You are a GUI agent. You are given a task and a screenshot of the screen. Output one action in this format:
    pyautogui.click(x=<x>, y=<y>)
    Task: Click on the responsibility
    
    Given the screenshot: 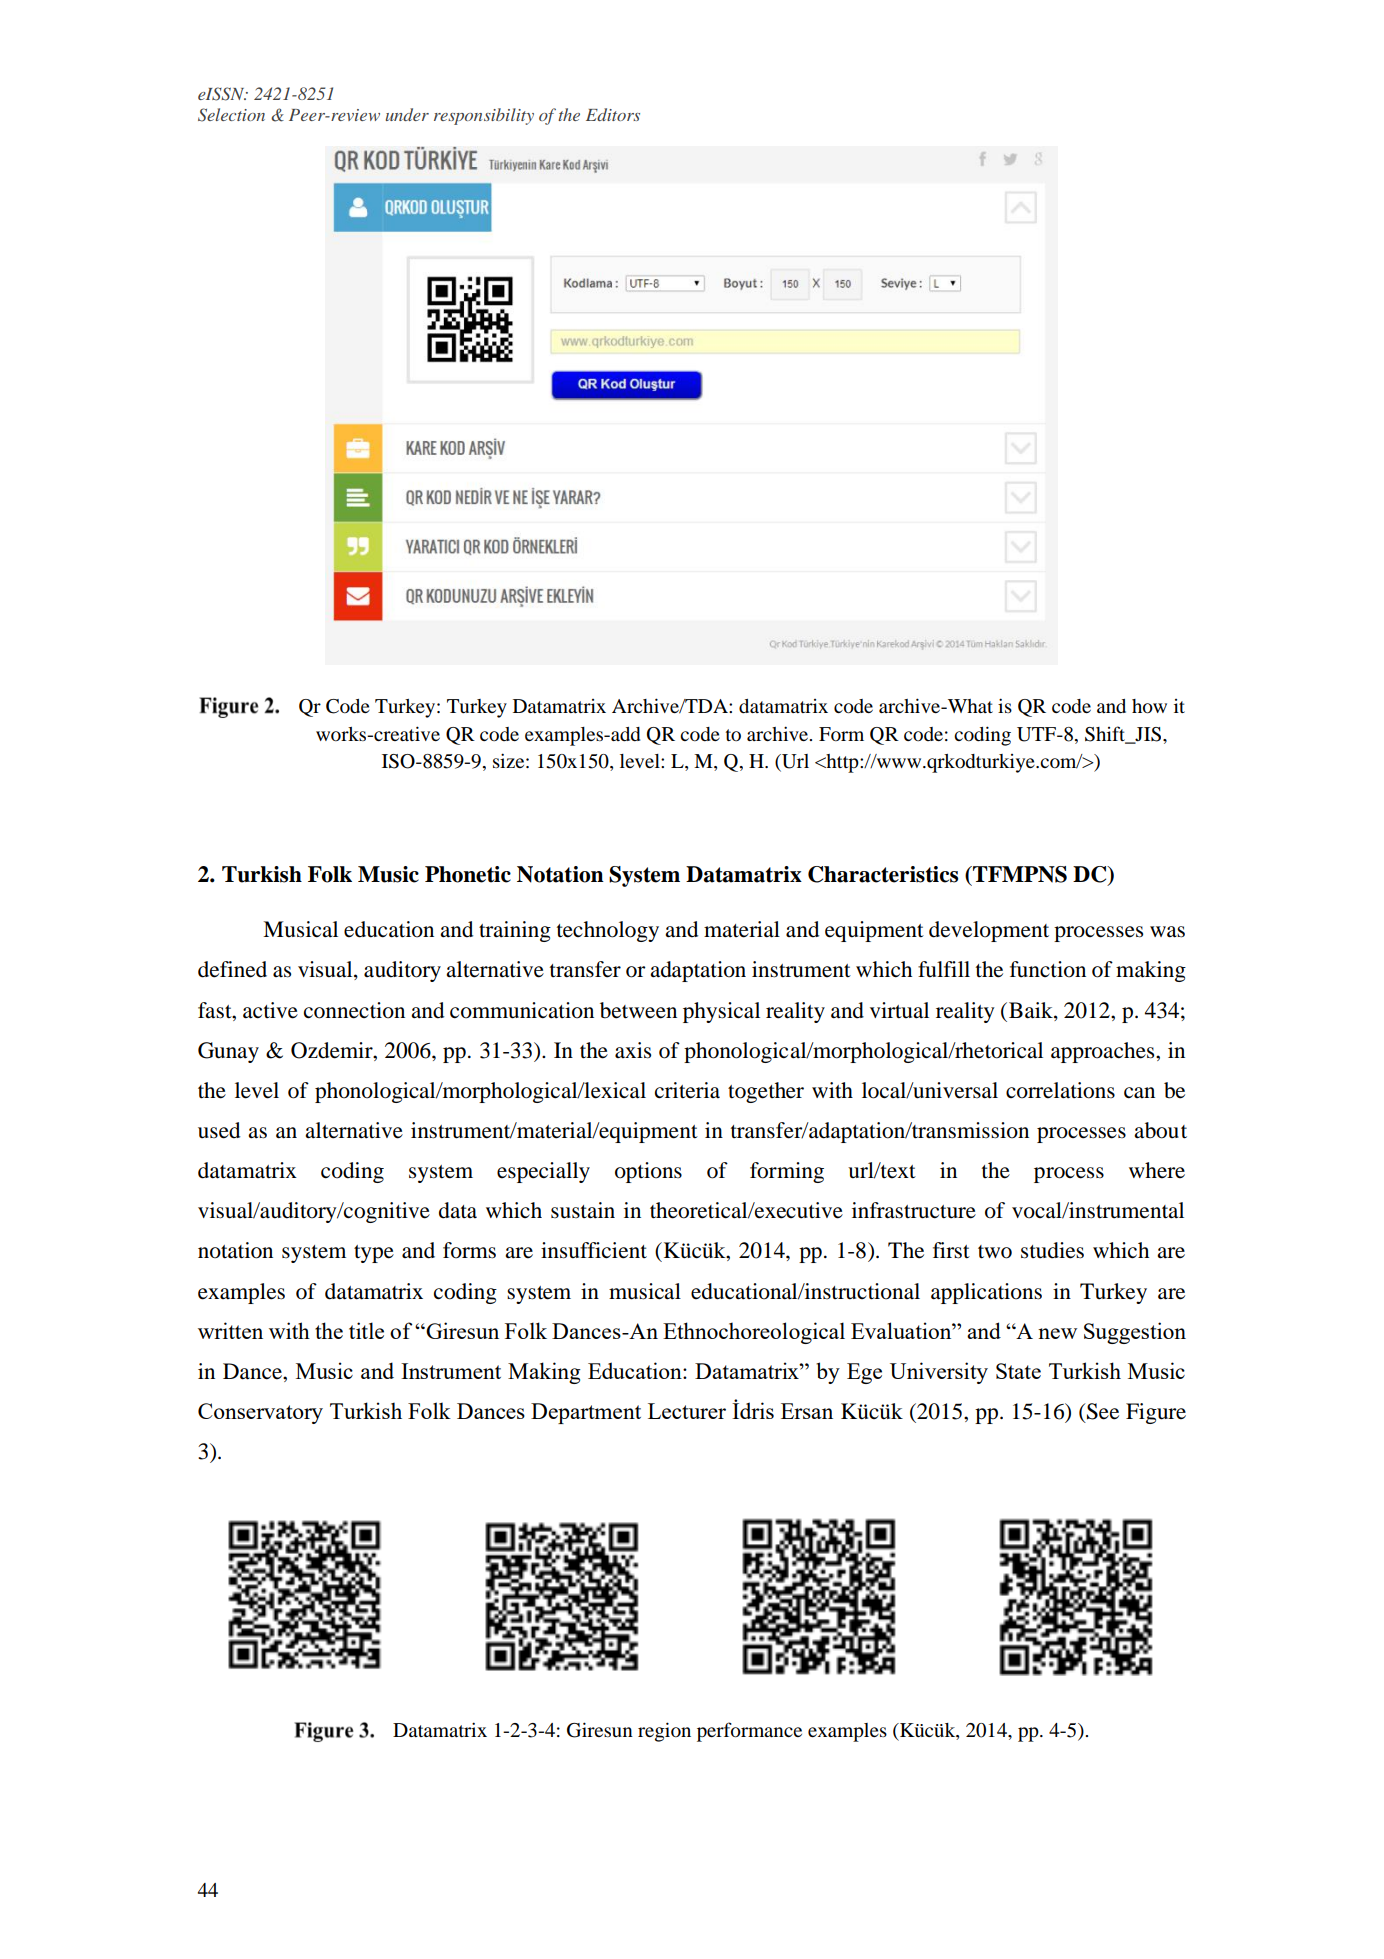 What is the action you would take?
    pyautogui.click(x=484, y=116)
